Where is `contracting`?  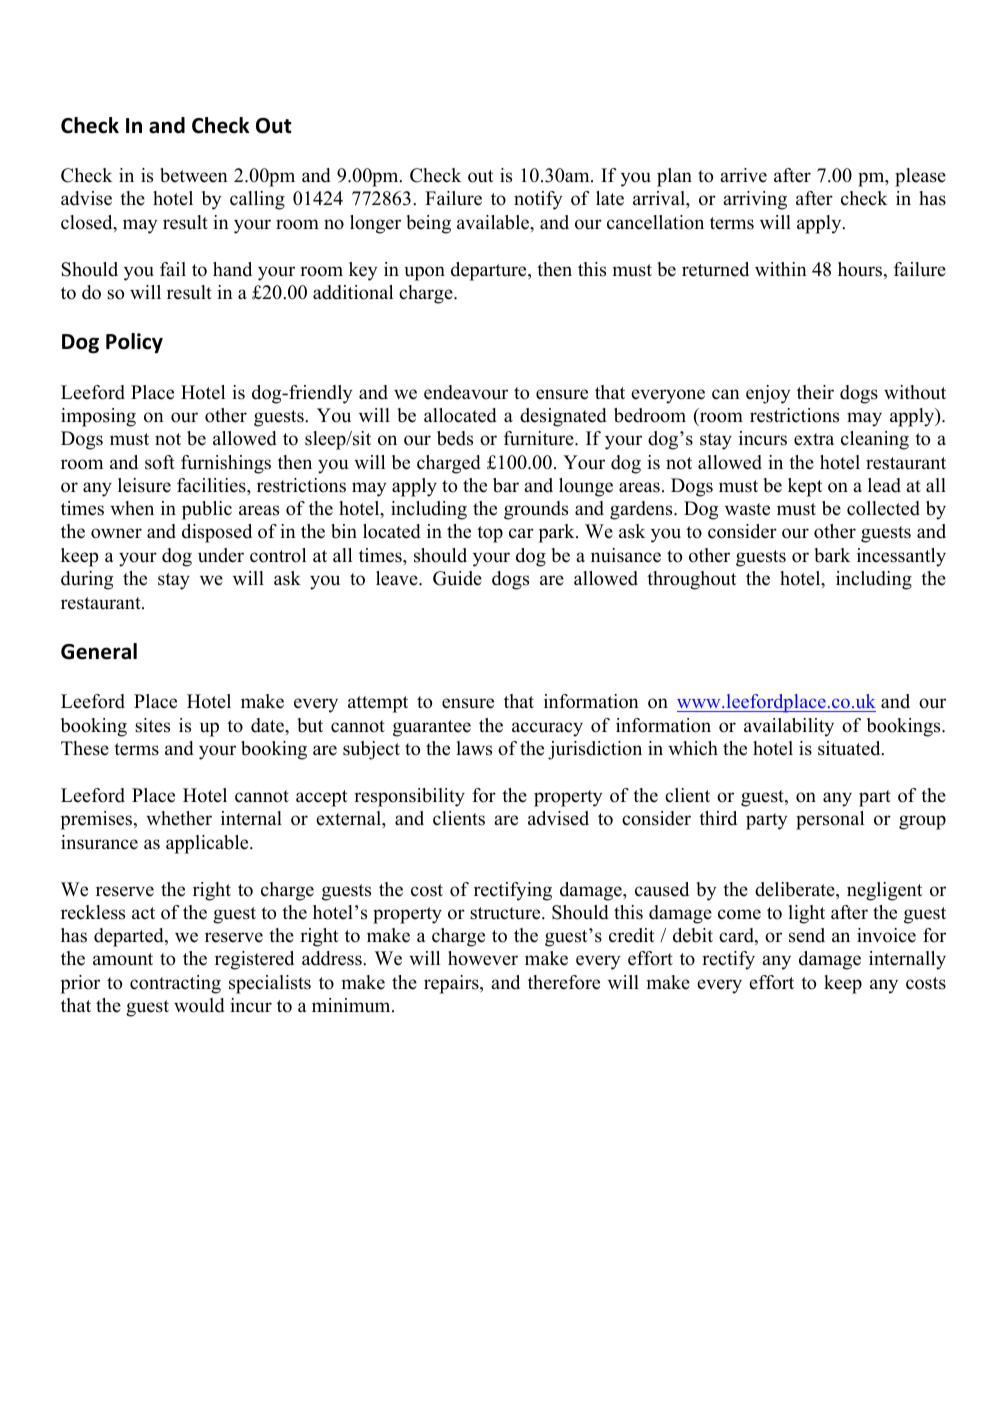
contracting is located at coordinates (175, 984).
